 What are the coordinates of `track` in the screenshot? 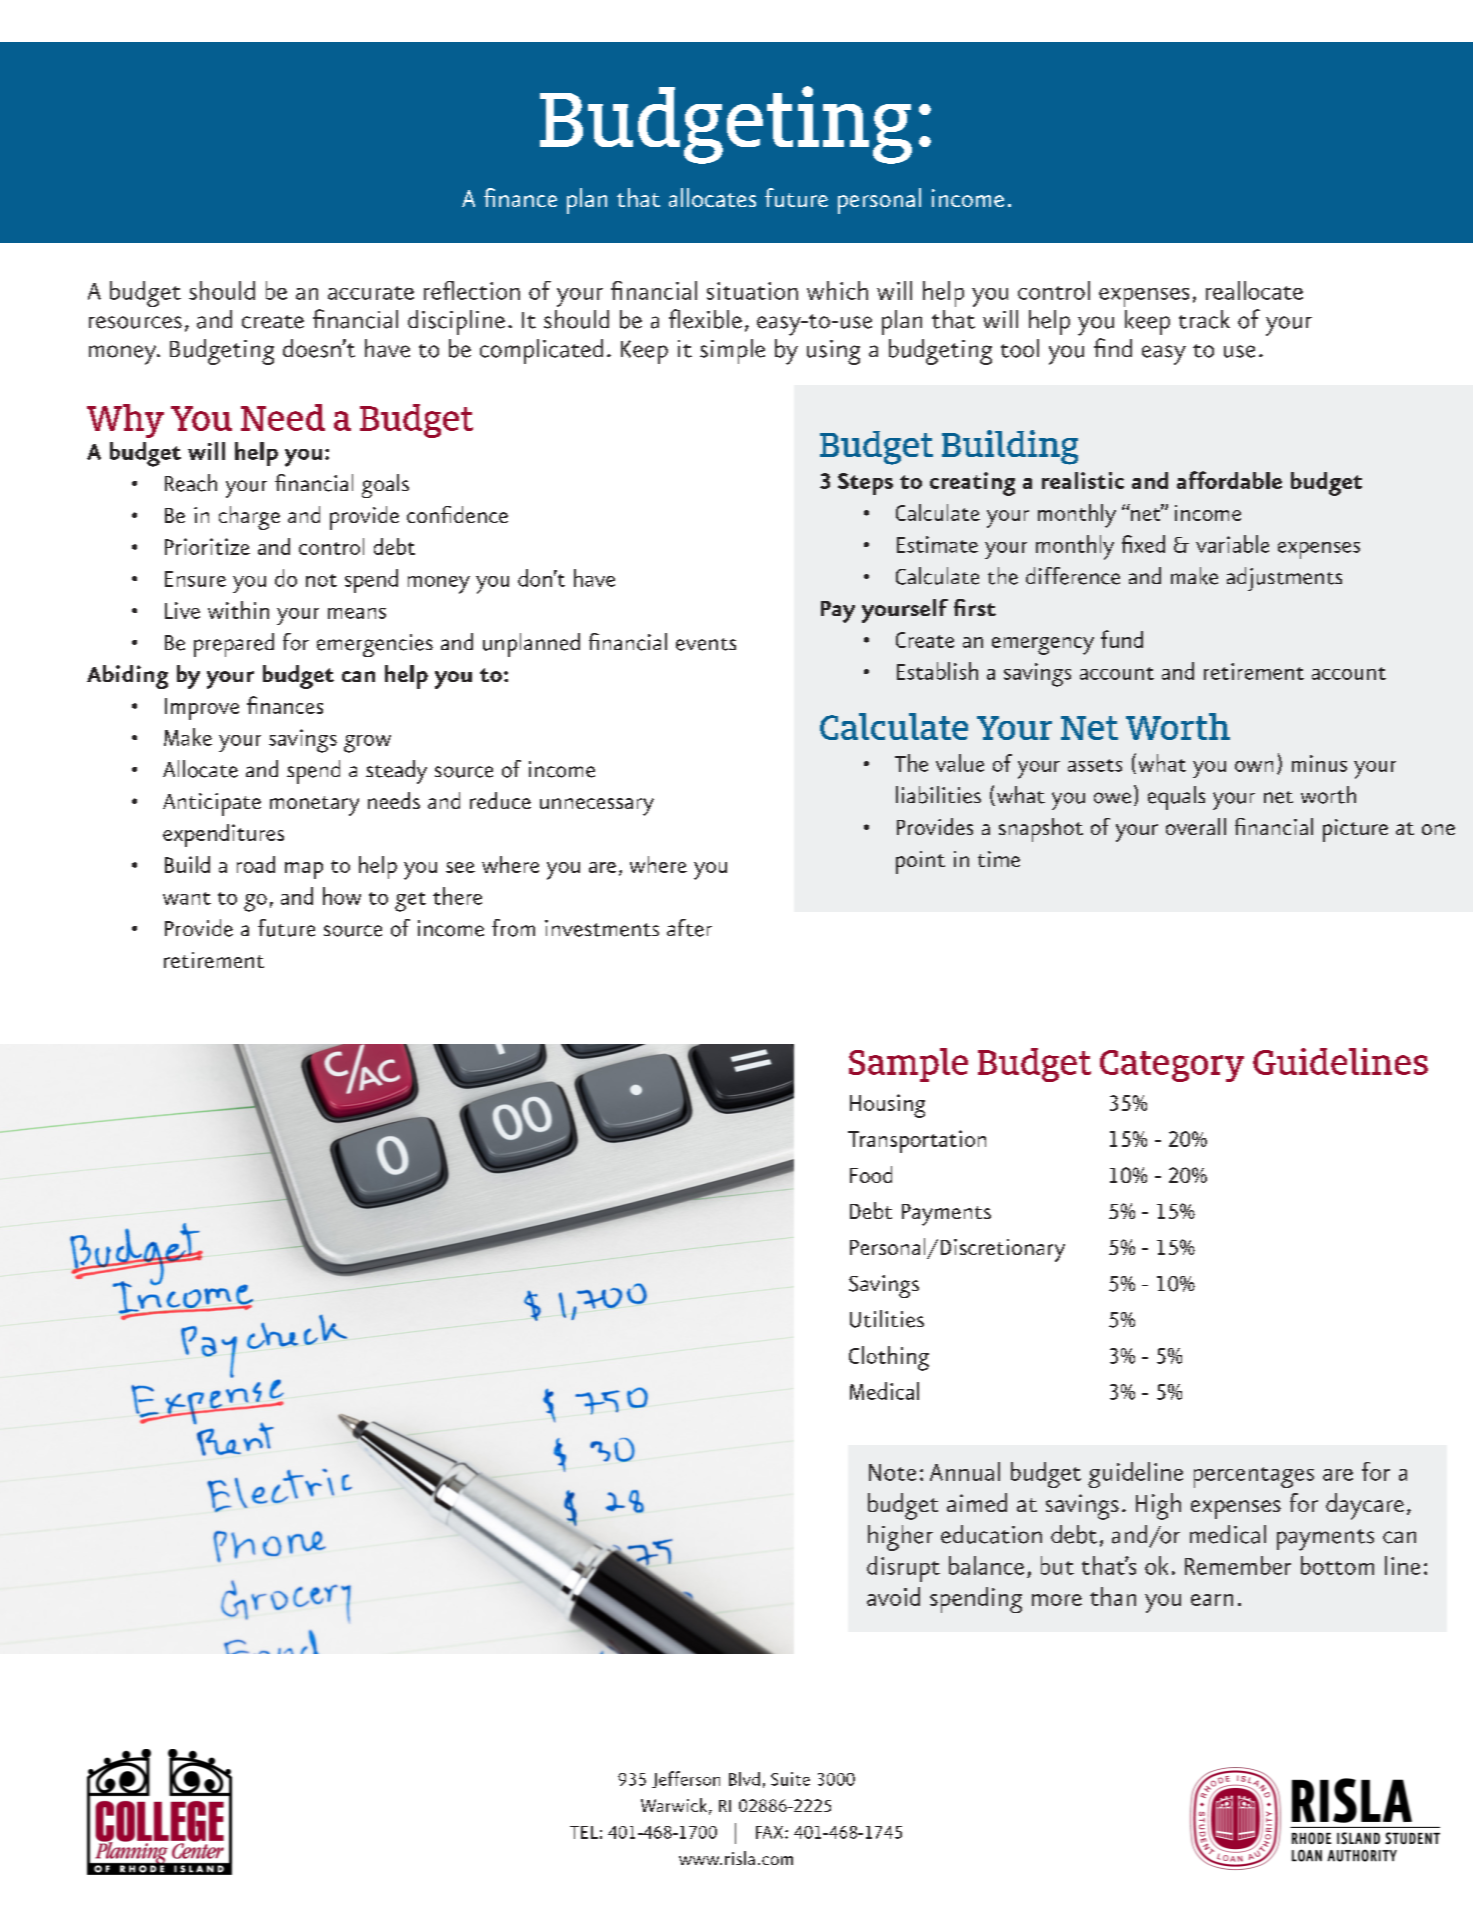 It's located at (1204, 319).
